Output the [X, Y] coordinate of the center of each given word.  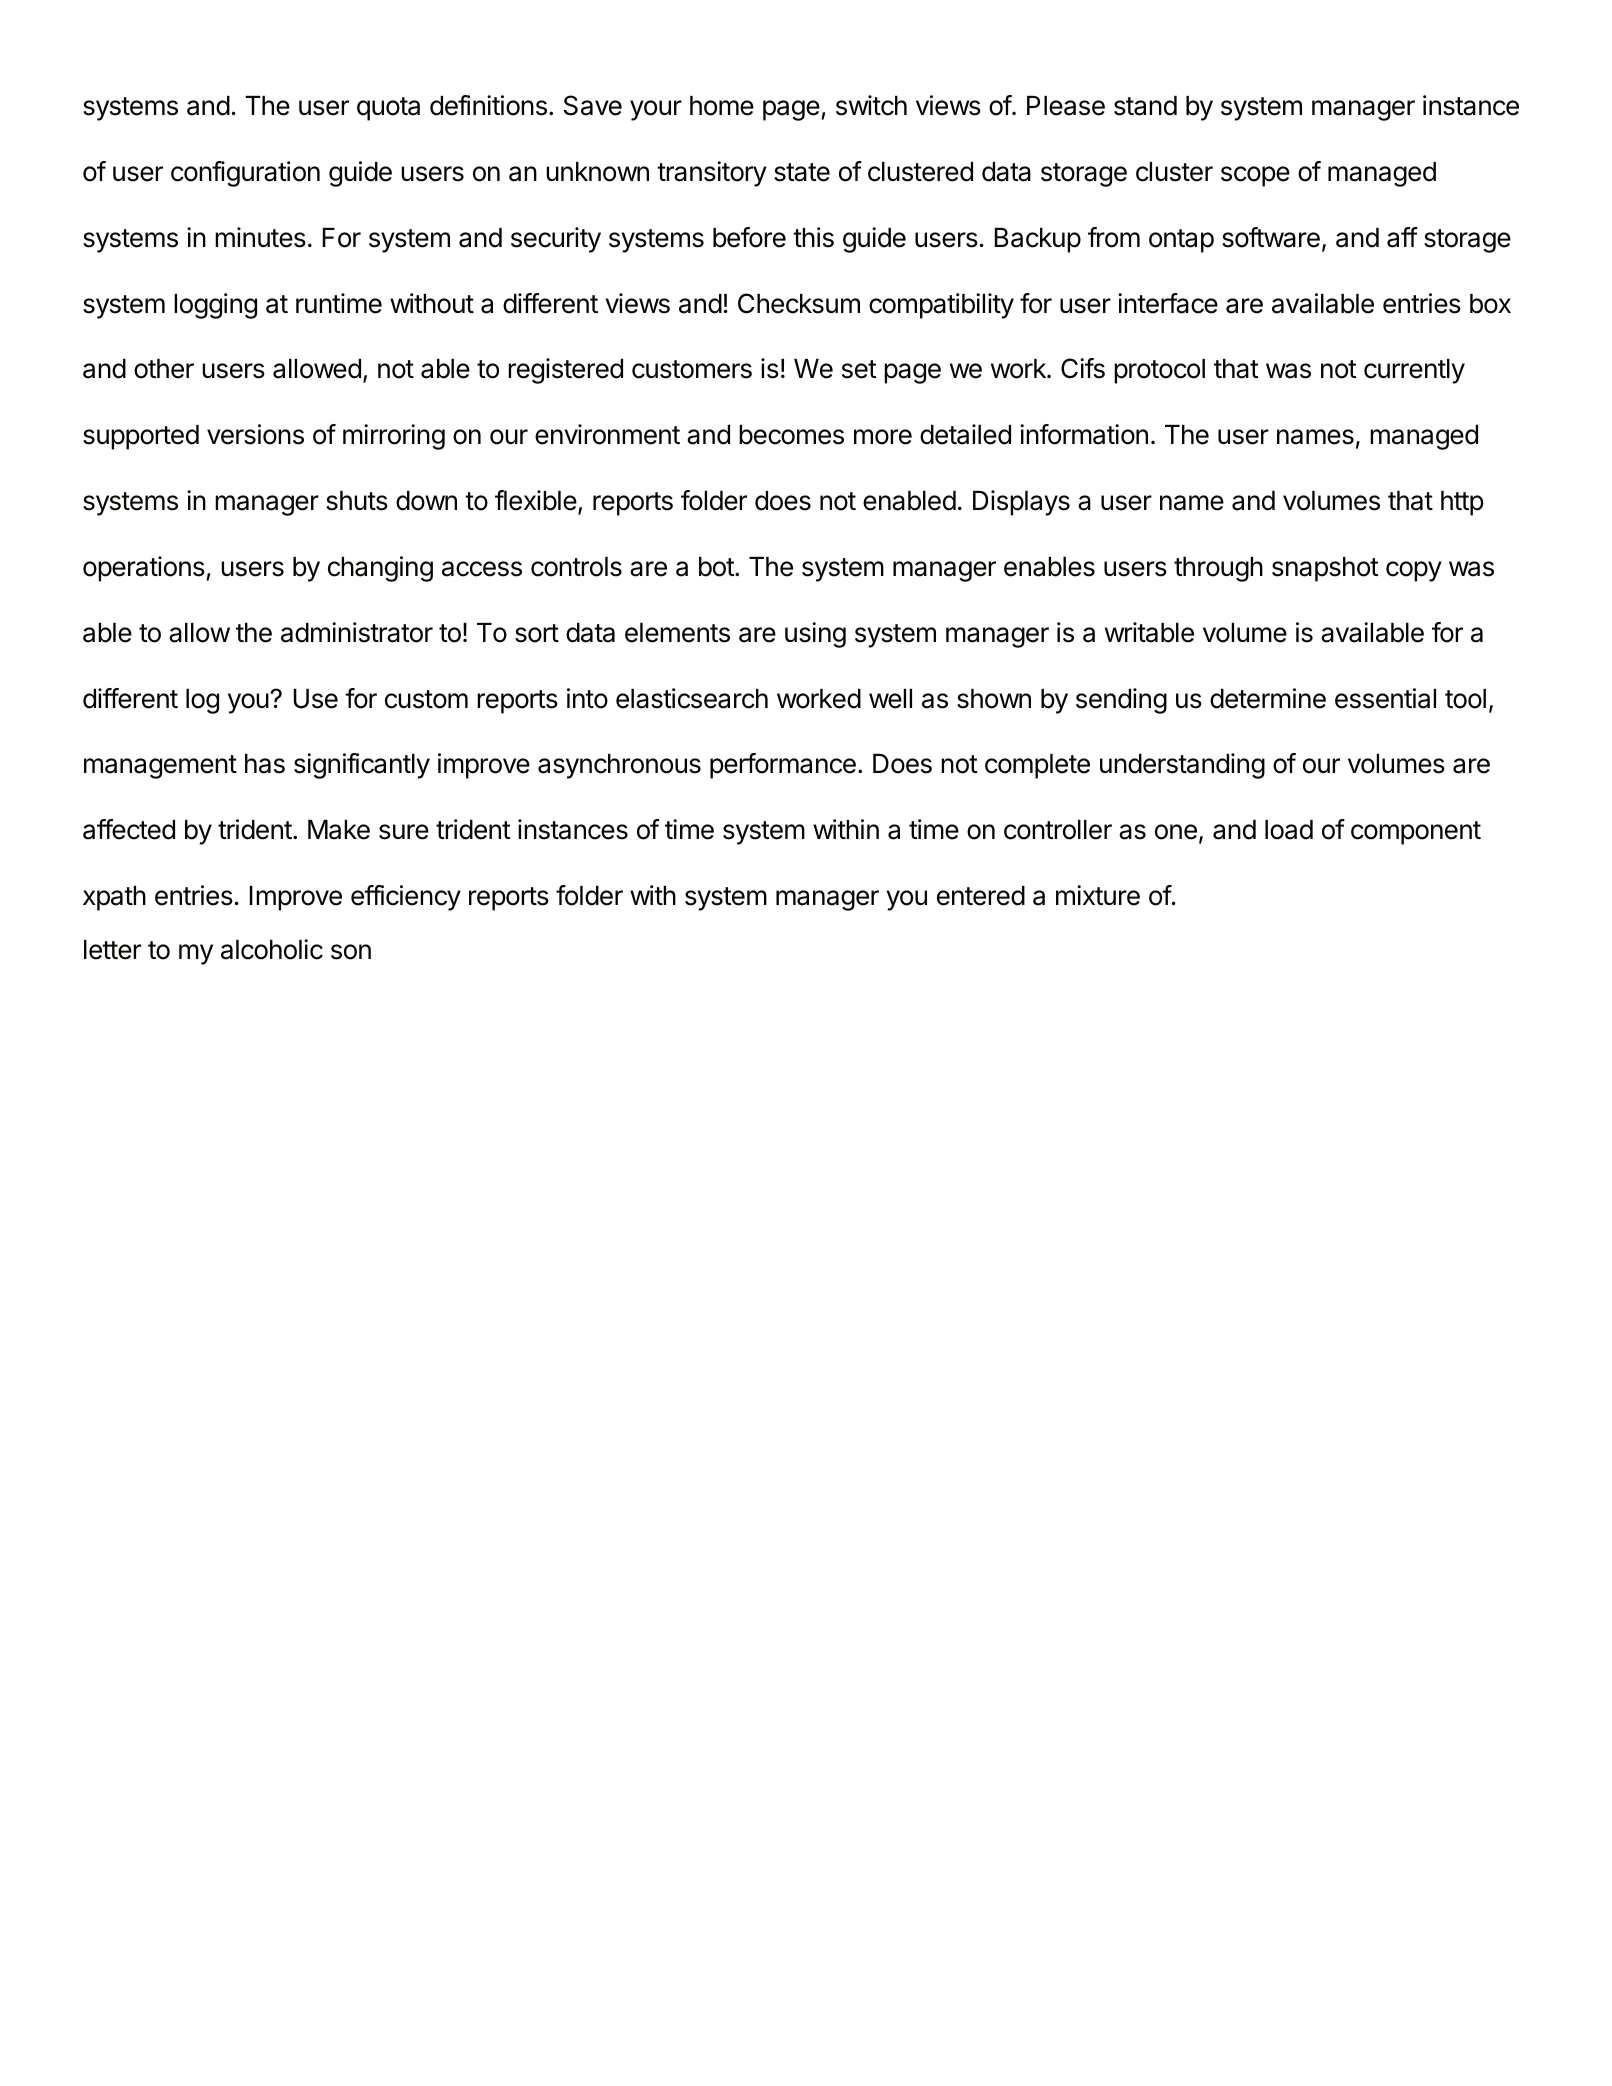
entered [981, 896]
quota [388, 109]
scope [1255, 176]
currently [1414, 371]
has [265, 764]
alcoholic [272, 949]
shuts [357, 501]
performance [783, 766]
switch [871, 105]
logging [215, 306]
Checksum [799, 303]
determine [1268, 698]
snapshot [1325, 569]
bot [717, 567]
